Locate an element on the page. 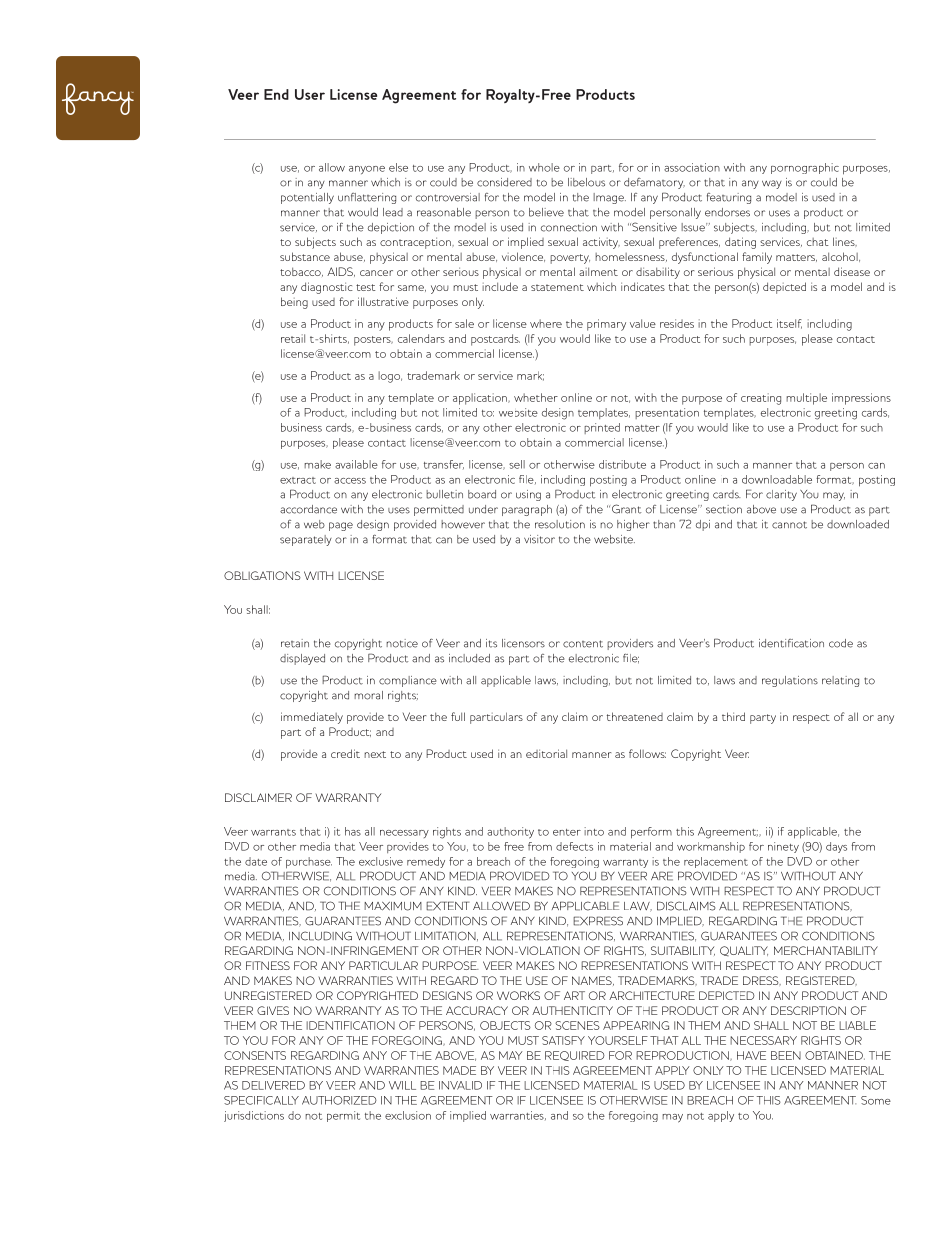 Image resolution: width=952 pixels, height=1233 pixels. REQUIRED is located at coordinates (575, 1056).
